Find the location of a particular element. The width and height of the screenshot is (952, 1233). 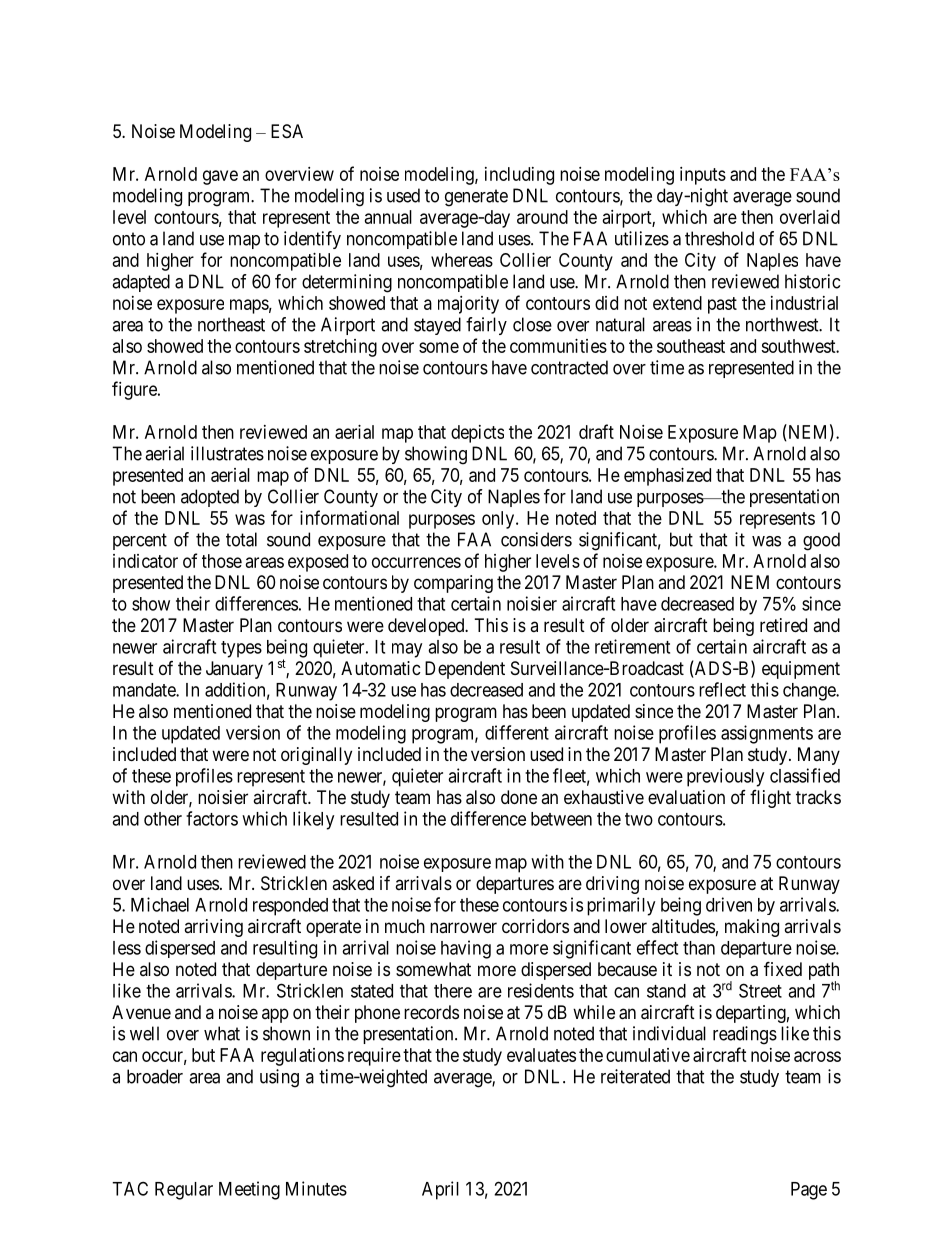

only is located at coordinates (499, 520).
